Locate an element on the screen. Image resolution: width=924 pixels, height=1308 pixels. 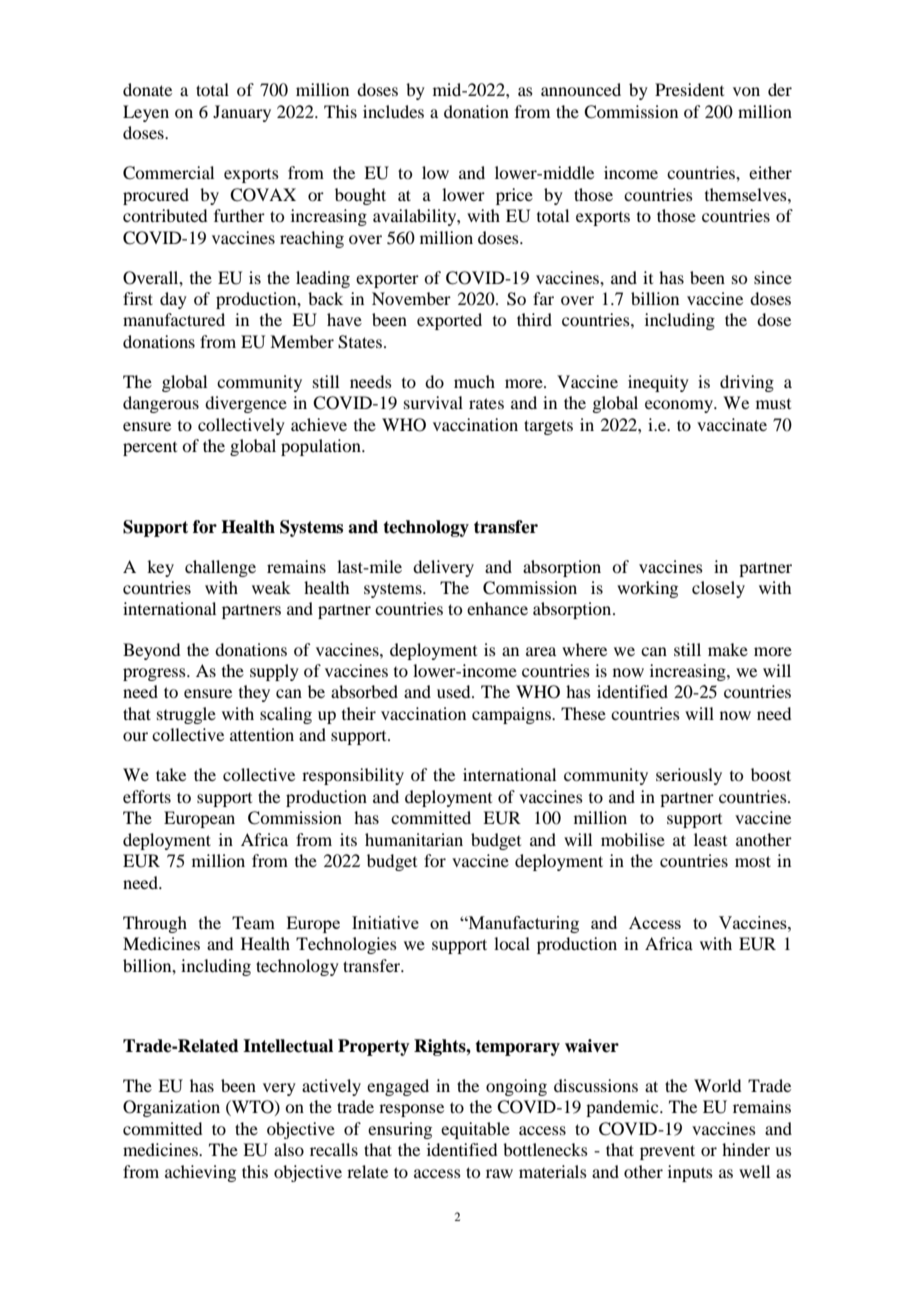
includes is located at coordinates (393, 111).
